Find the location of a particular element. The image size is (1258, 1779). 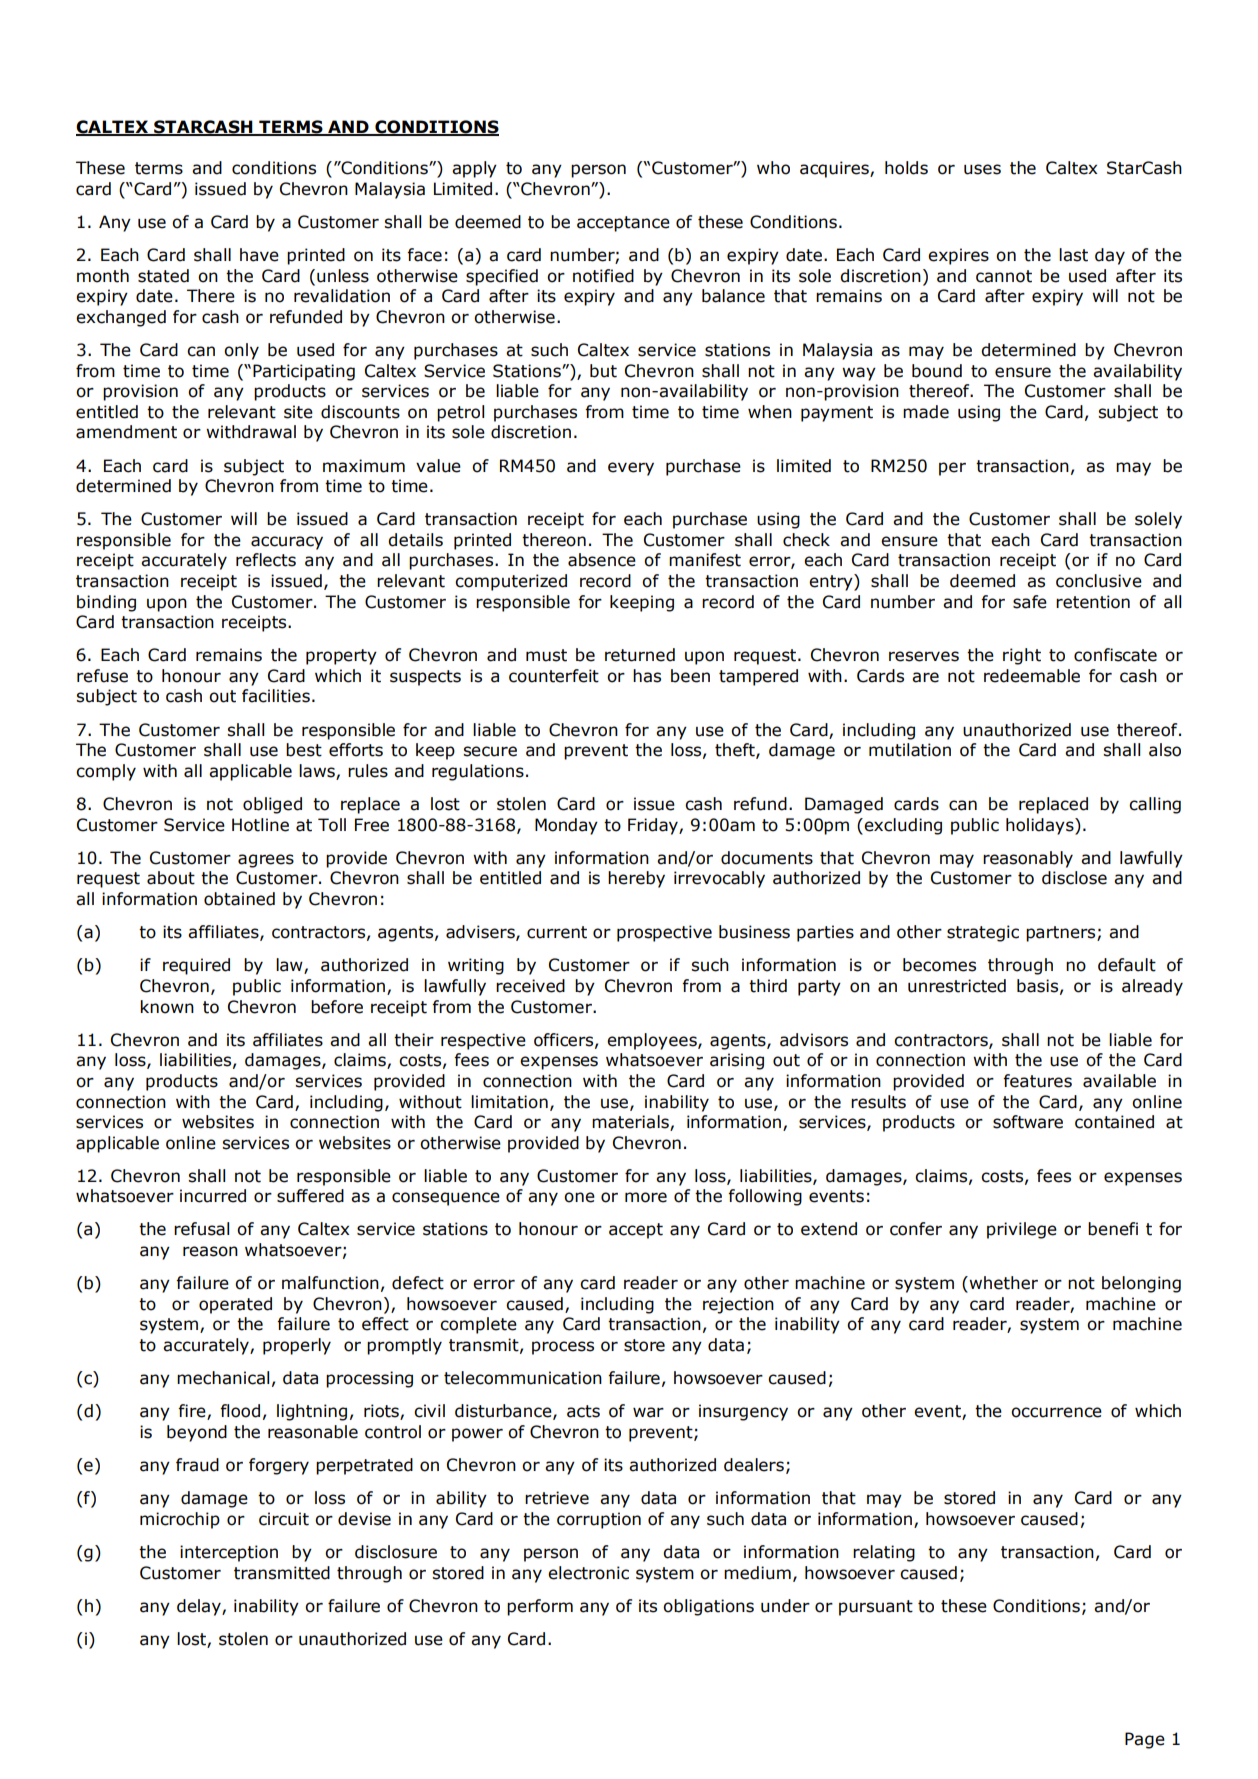

prospective is located at coordinates (664, 933).
